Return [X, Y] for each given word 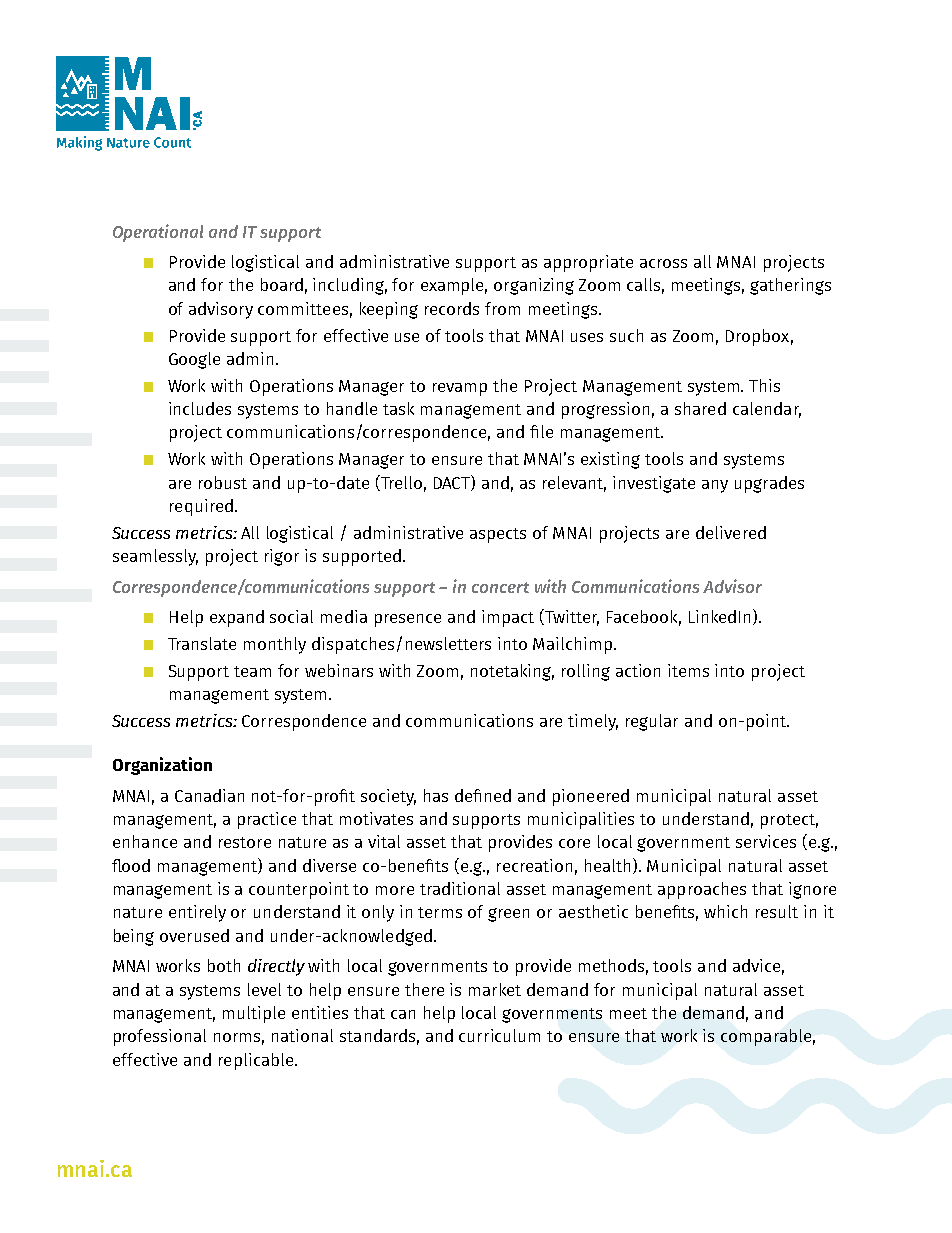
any [715, 486]
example [454, 286]
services [766, 841]
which [725, 911]
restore [245, 842]
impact [508, 618]
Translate [202, 643]
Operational [158, 233]
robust [223, 482]
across [663, 263]
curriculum [499, 1035]
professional [160, 1037]
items [688, 670]
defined [483, 795]
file [541, 431]
